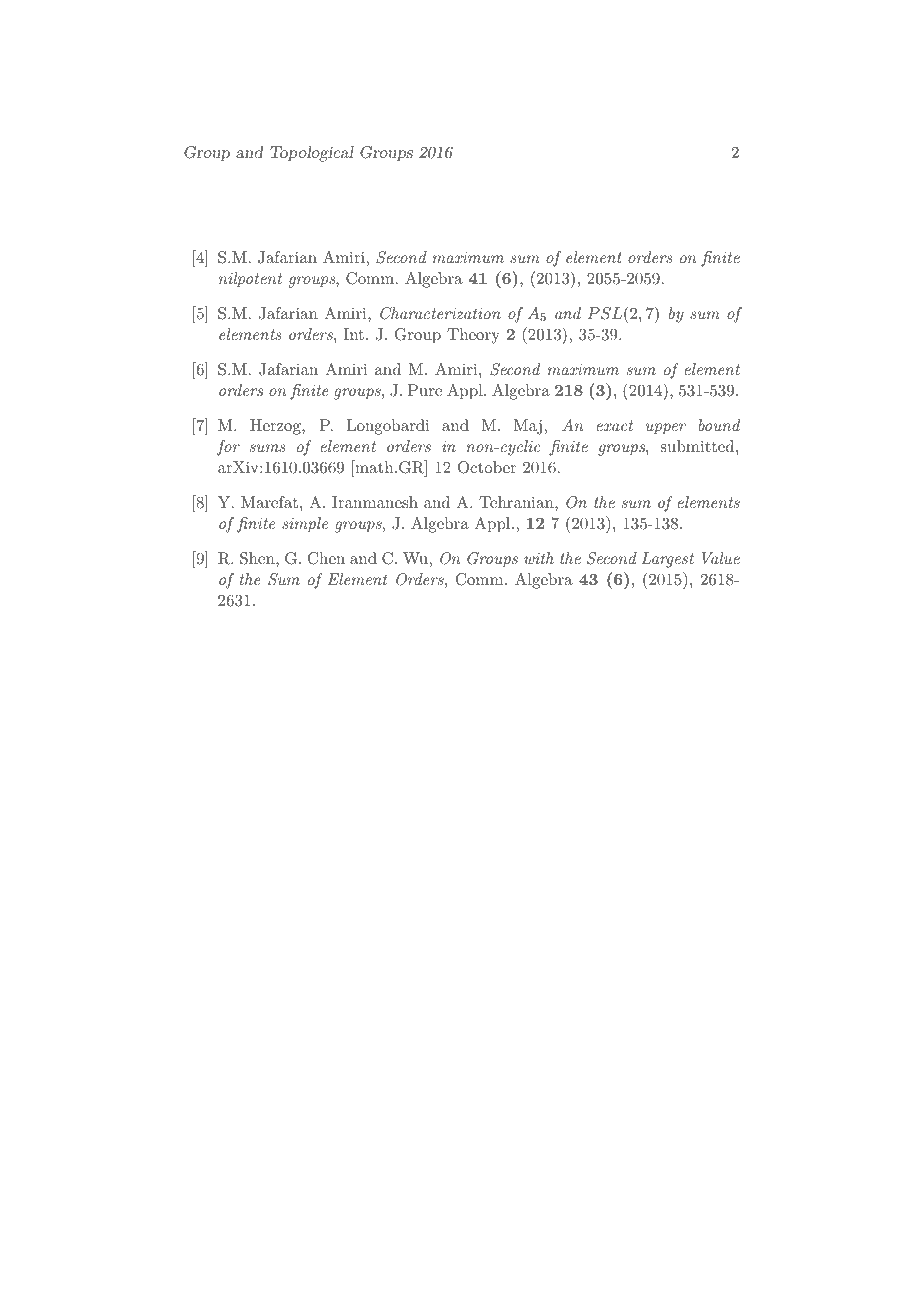 Image resolution: width=924 pixels, height=1308 pixels. What do you see at coordinates (258, 558) in the screenshot?
I see `Shen` at bounding box center [258, 558].
